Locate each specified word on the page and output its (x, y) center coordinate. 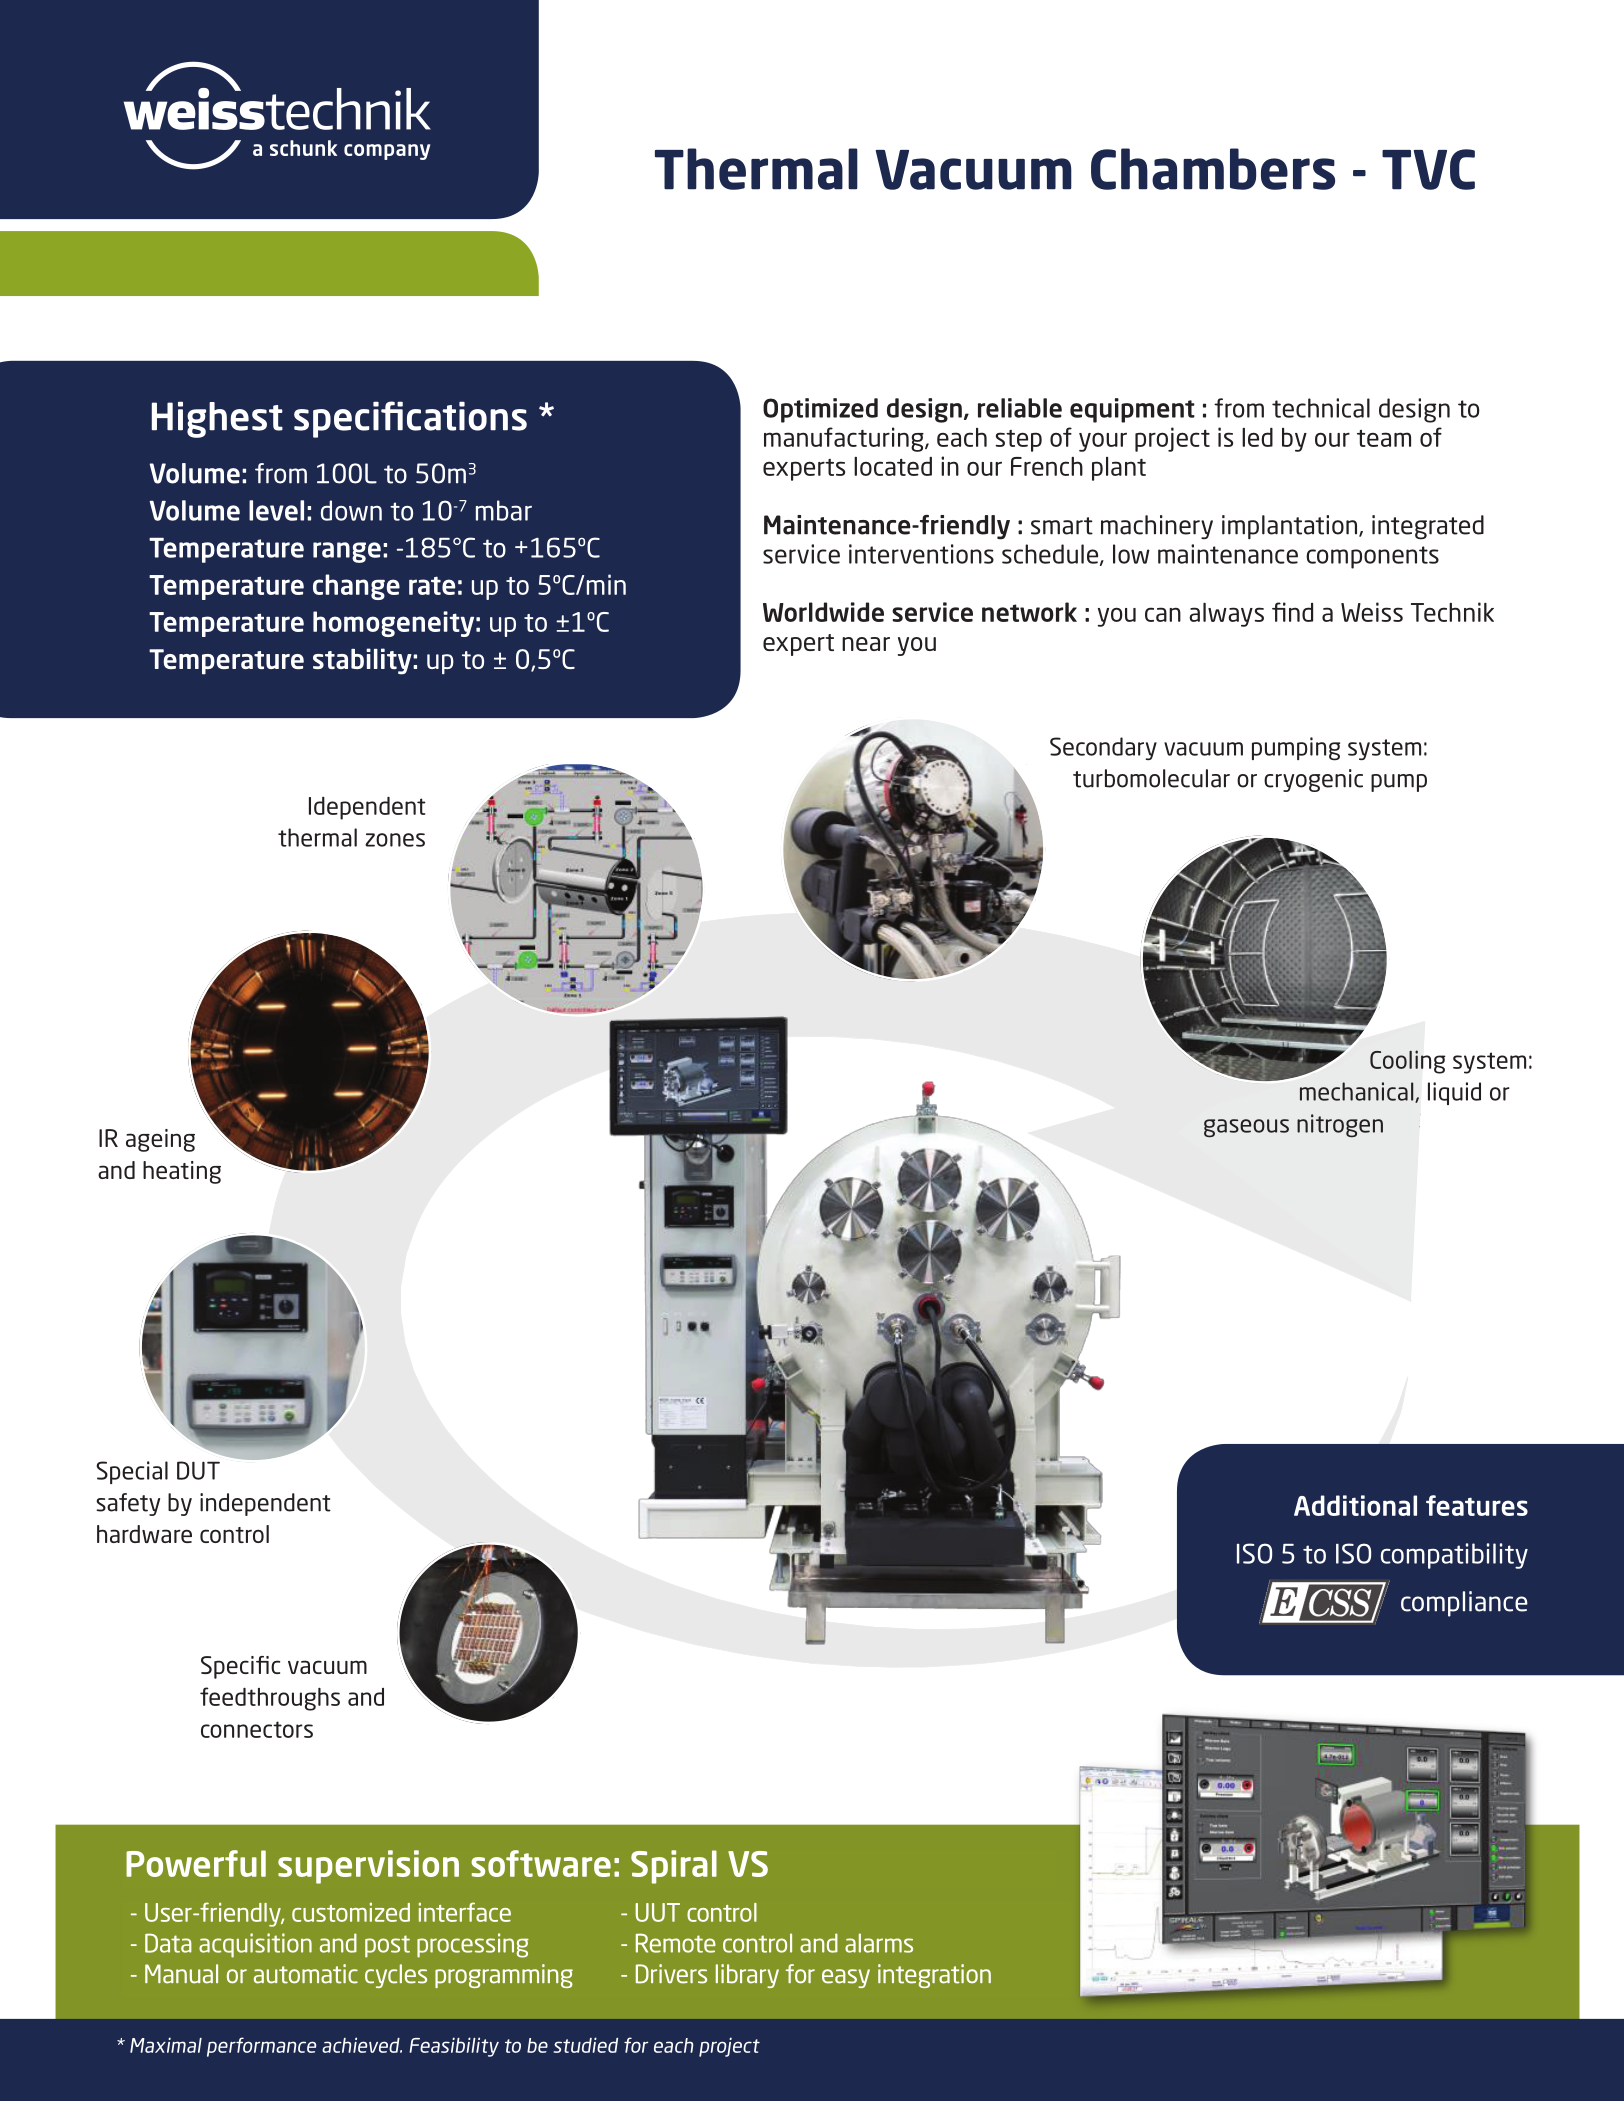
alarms (879, 1943)
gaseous (1246, 1128)
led (1257, 437)
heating (182, 1172)
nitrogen (1340, 1126)
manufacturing (845, 439)
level (276, 510)
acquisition (255, 1945)
